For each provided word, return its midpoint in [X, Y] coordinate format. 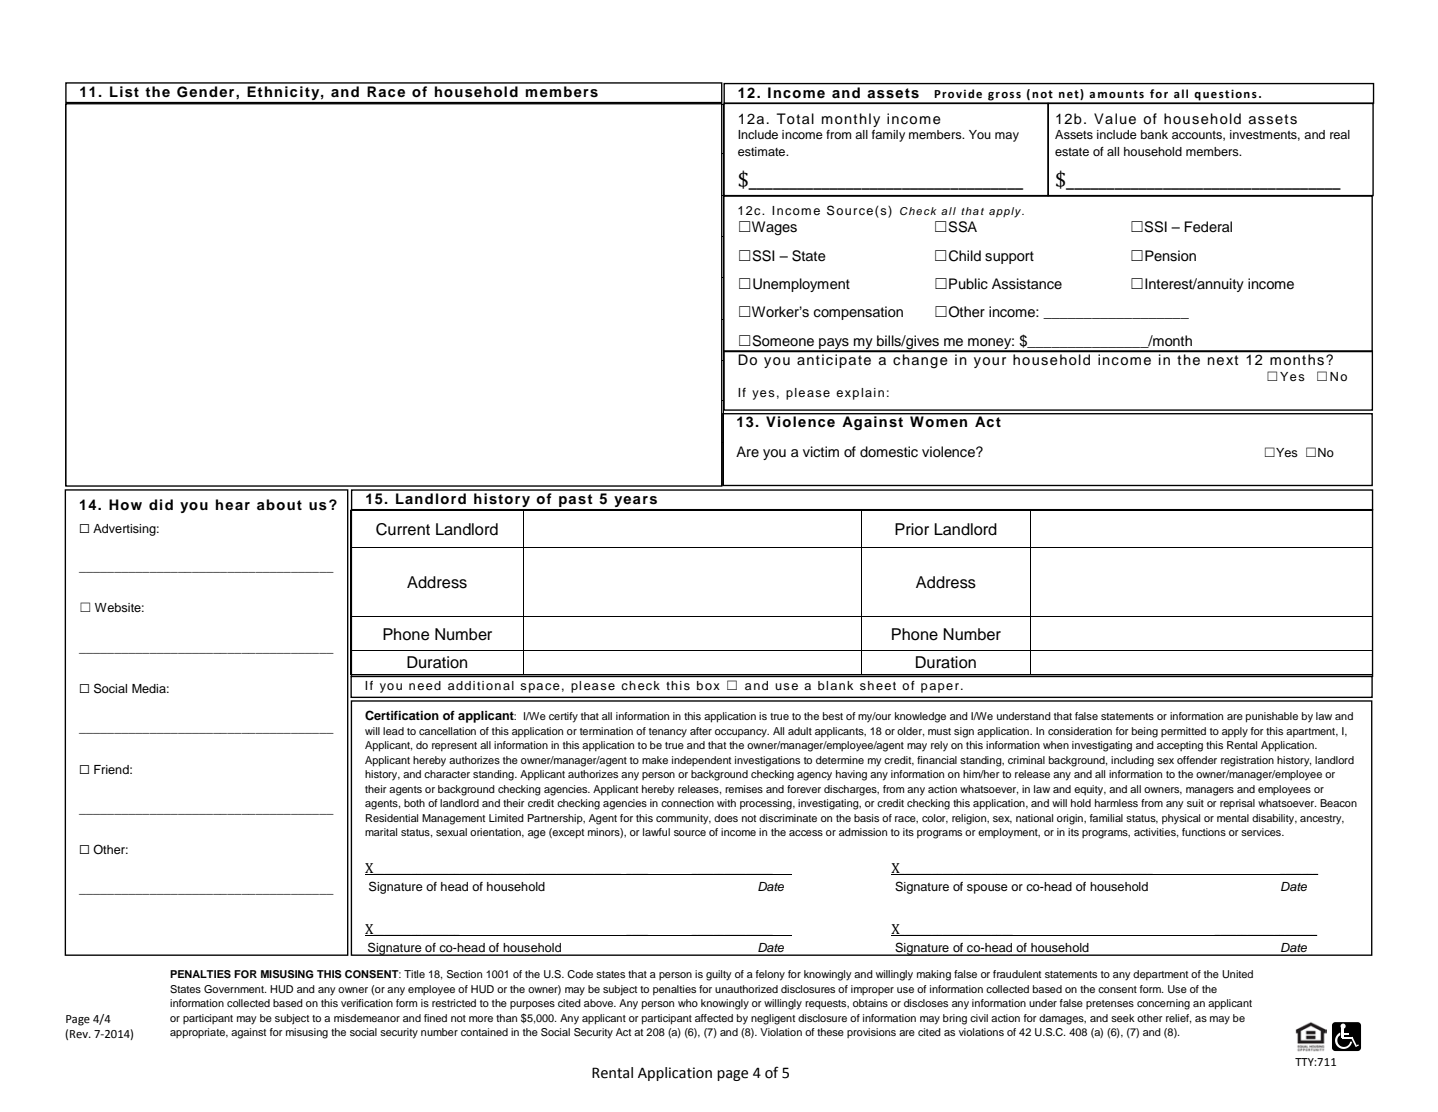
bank [1154, 134]
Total [795, 118]
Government [235, 989]
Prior [912, 529]
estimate [762, 151]
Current [403, 529]
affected [714, 1018]
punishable [1272, 717]
